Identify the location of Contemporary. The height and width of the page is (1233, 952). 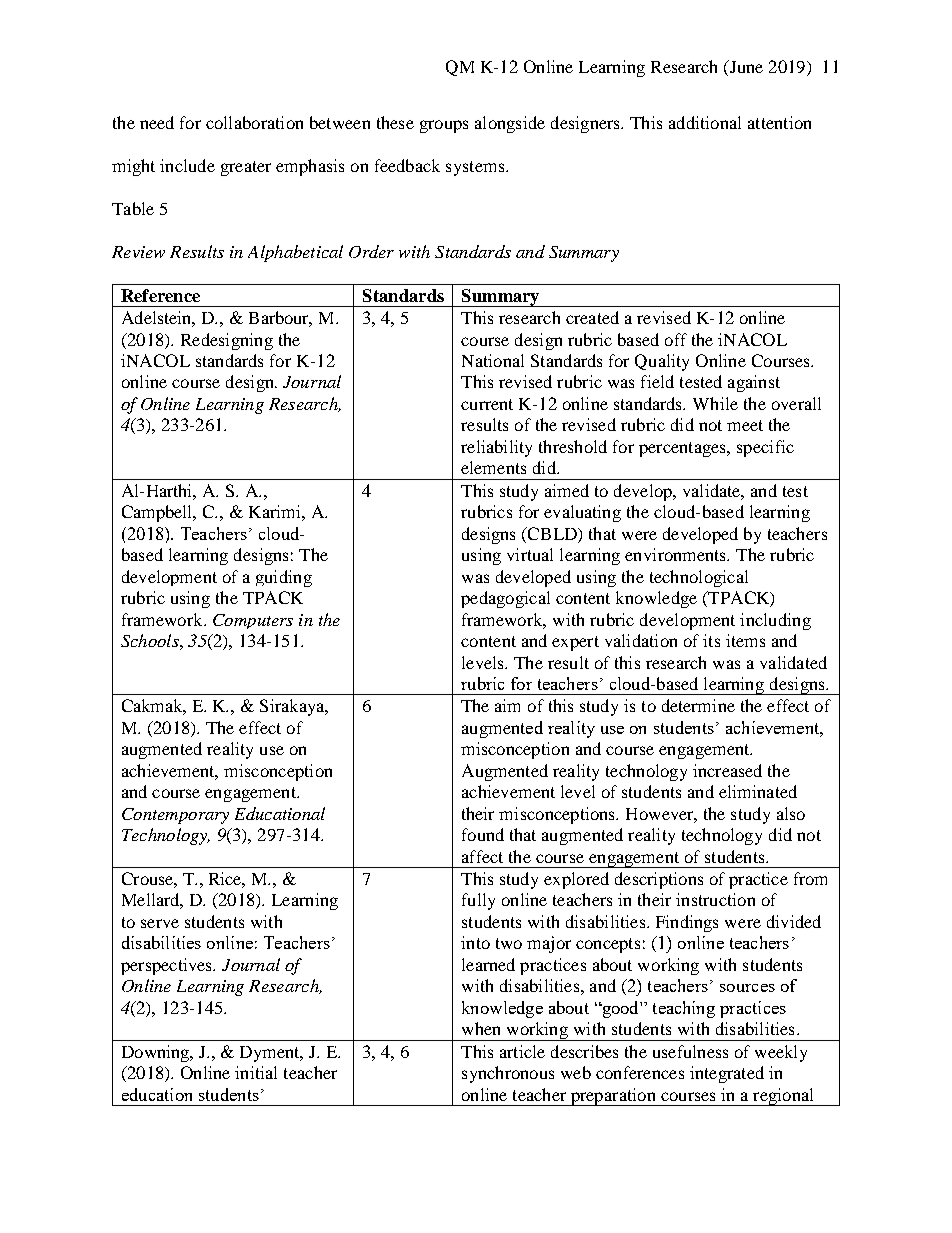
(175, 816).
